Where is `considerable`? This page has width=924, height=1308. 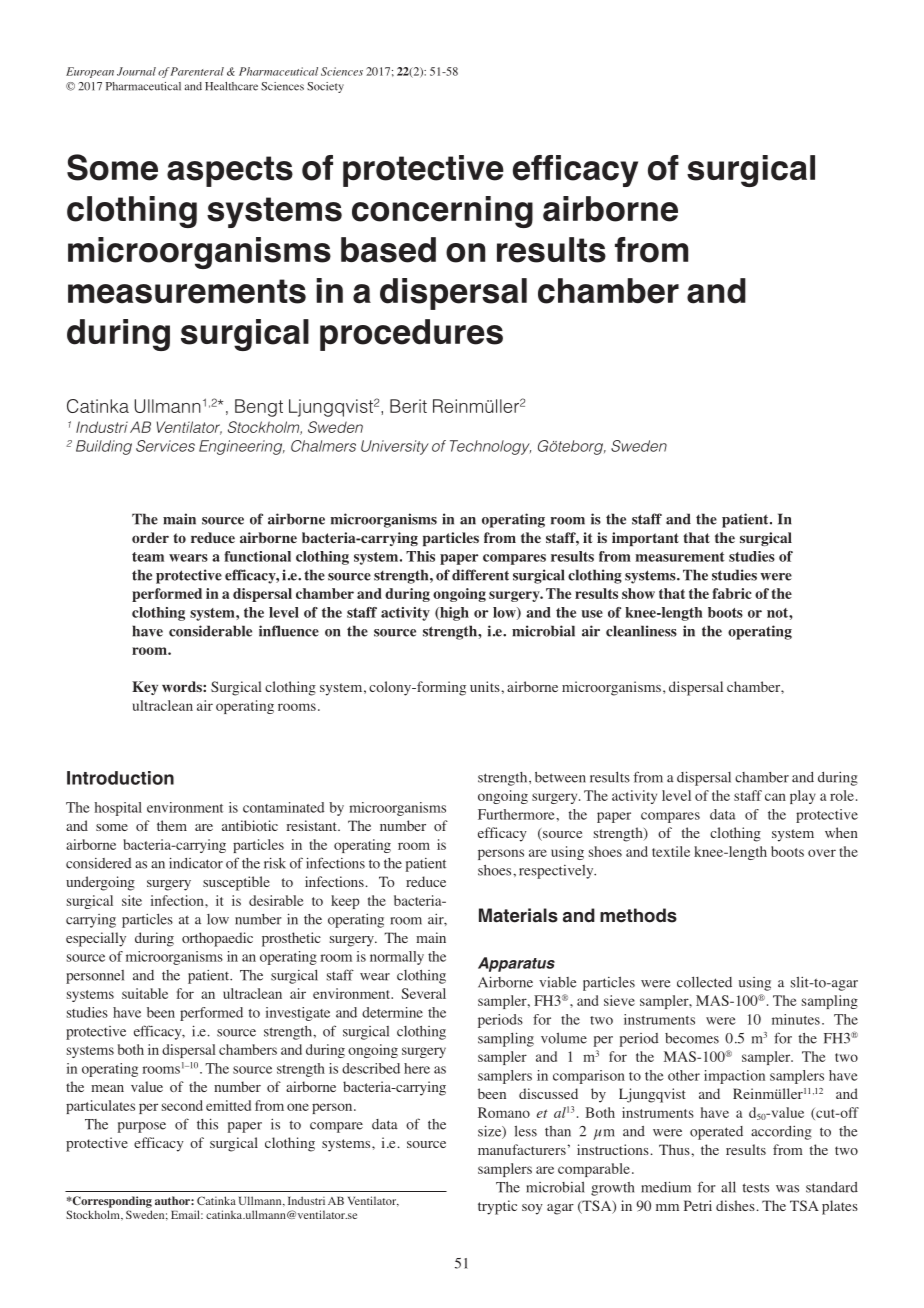 considerable is located at coordinates (210, 631).
